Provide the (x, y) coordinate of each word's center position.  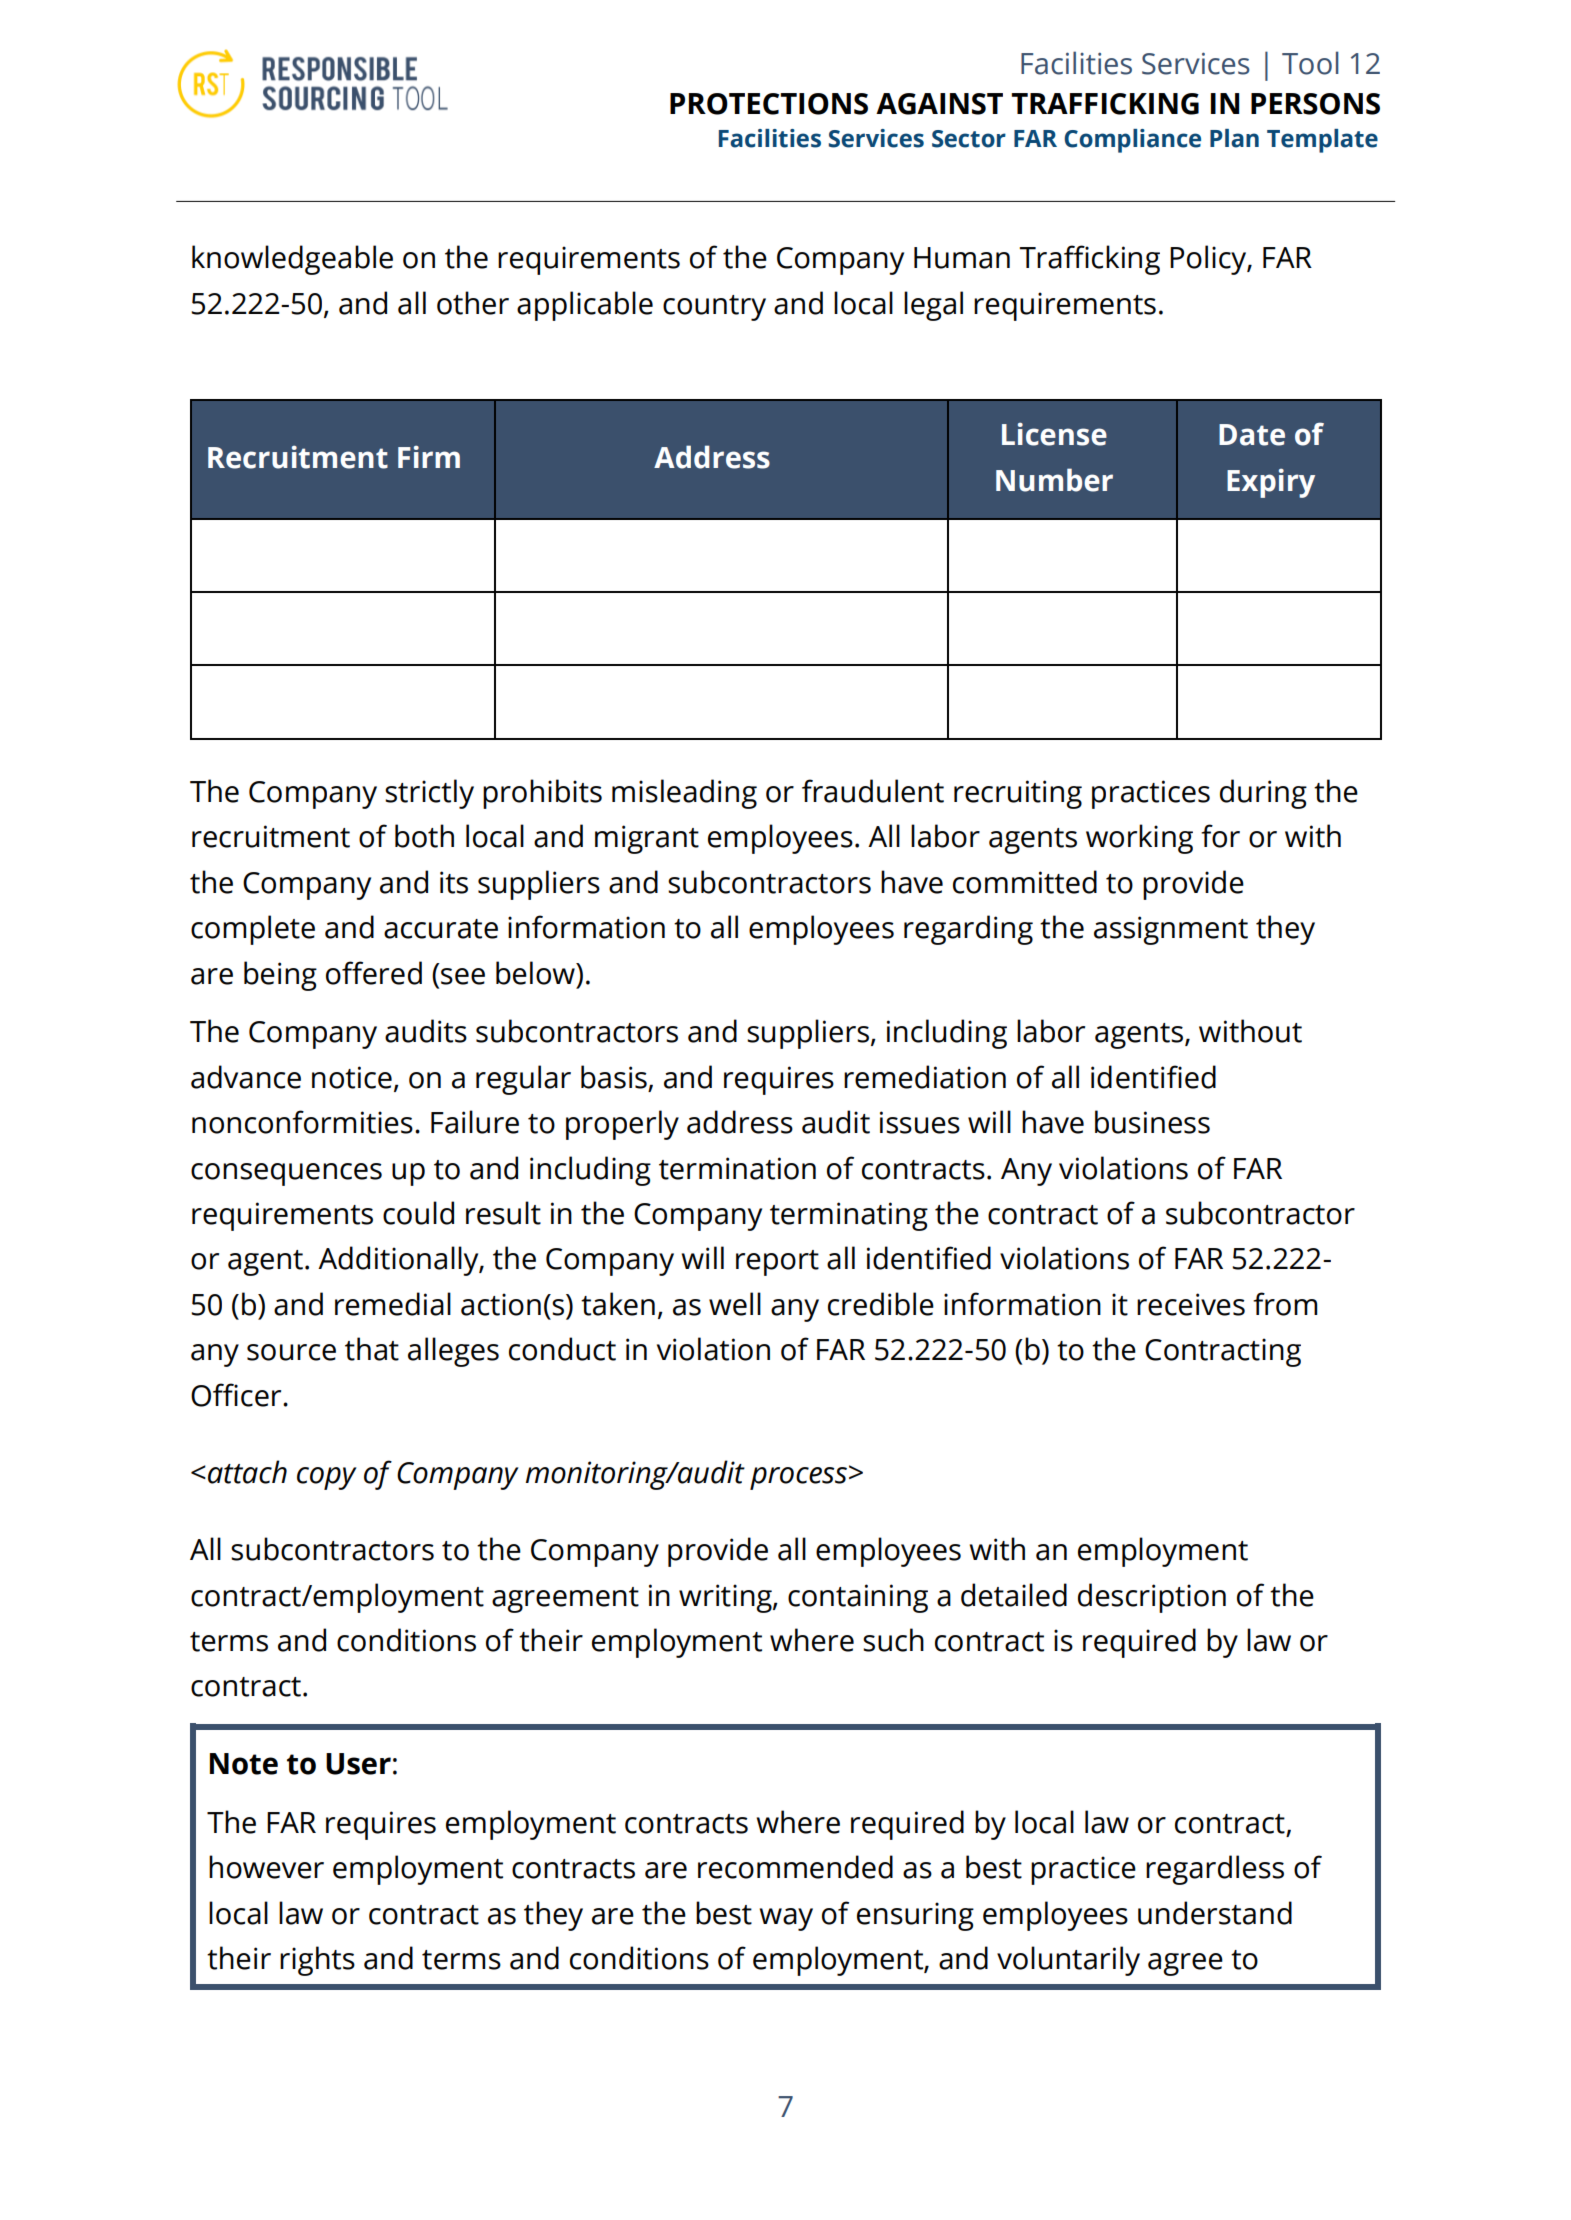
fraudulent (873, 791)
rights (317, 1961)
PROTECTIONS (769, 104)
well (735, 1304)
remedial (393, 1304)
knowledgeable (292, 260)
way (786, 1919)
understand (1215, 1913)
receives (1191, 1304)
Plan (1234, 138)
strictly (429, 794)
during (1263, 794)
